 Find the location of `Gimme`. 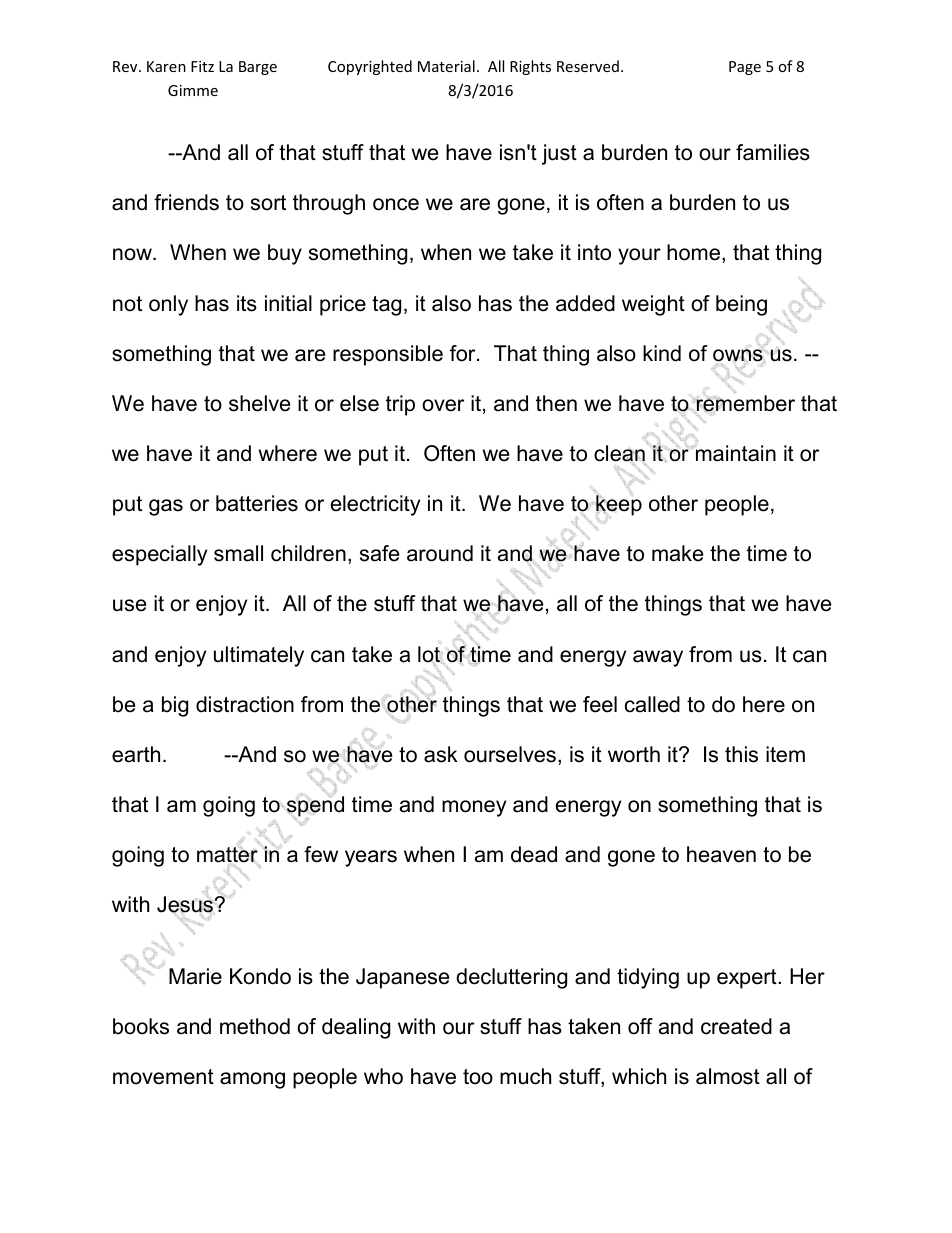

Gimme is located at coordinates (193, 90).
